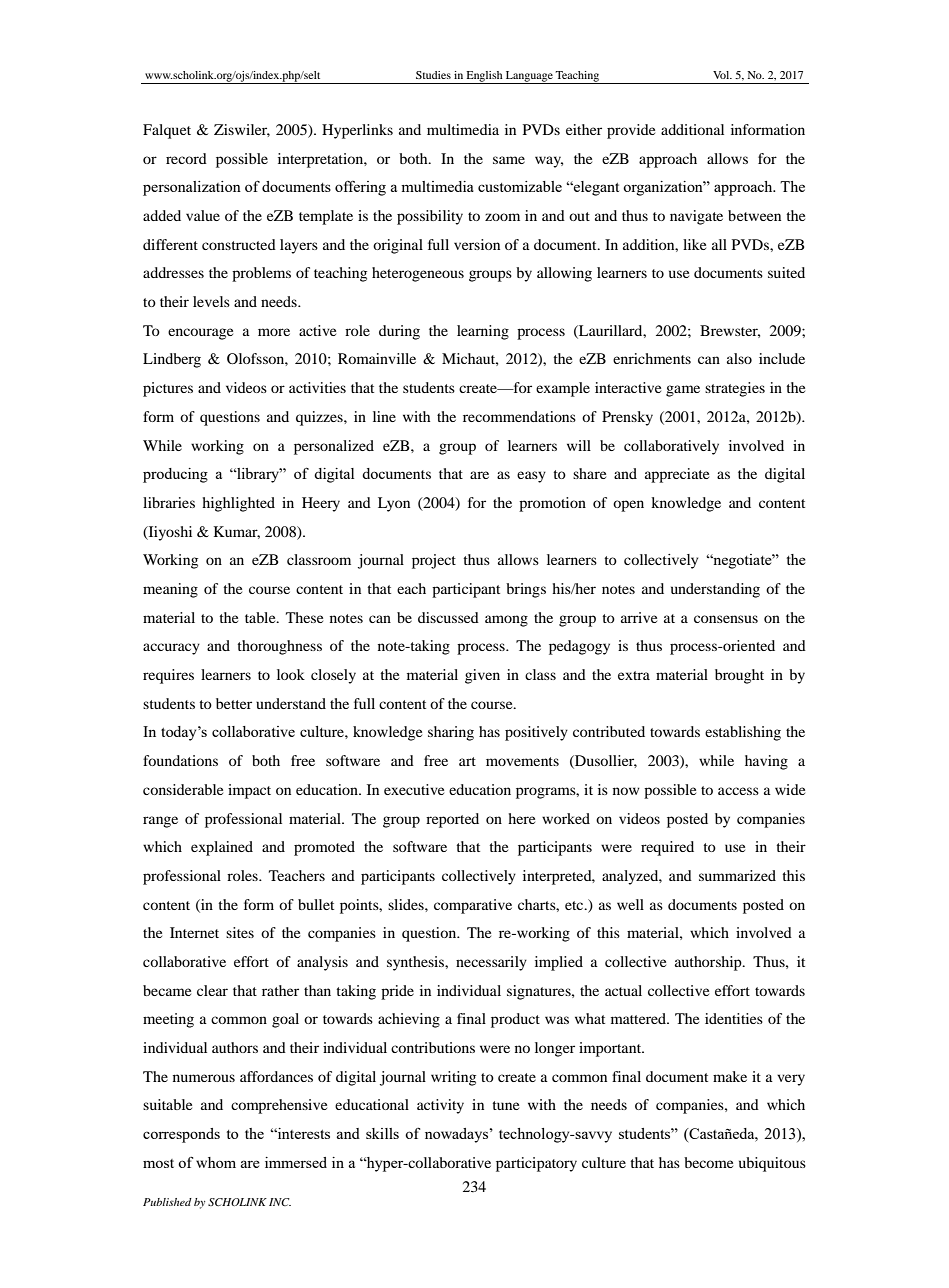 The image size is (949, 1288). What do you see at coordinates (434, 561) in the document?
I see `project` at bounding box center [434, 561].
